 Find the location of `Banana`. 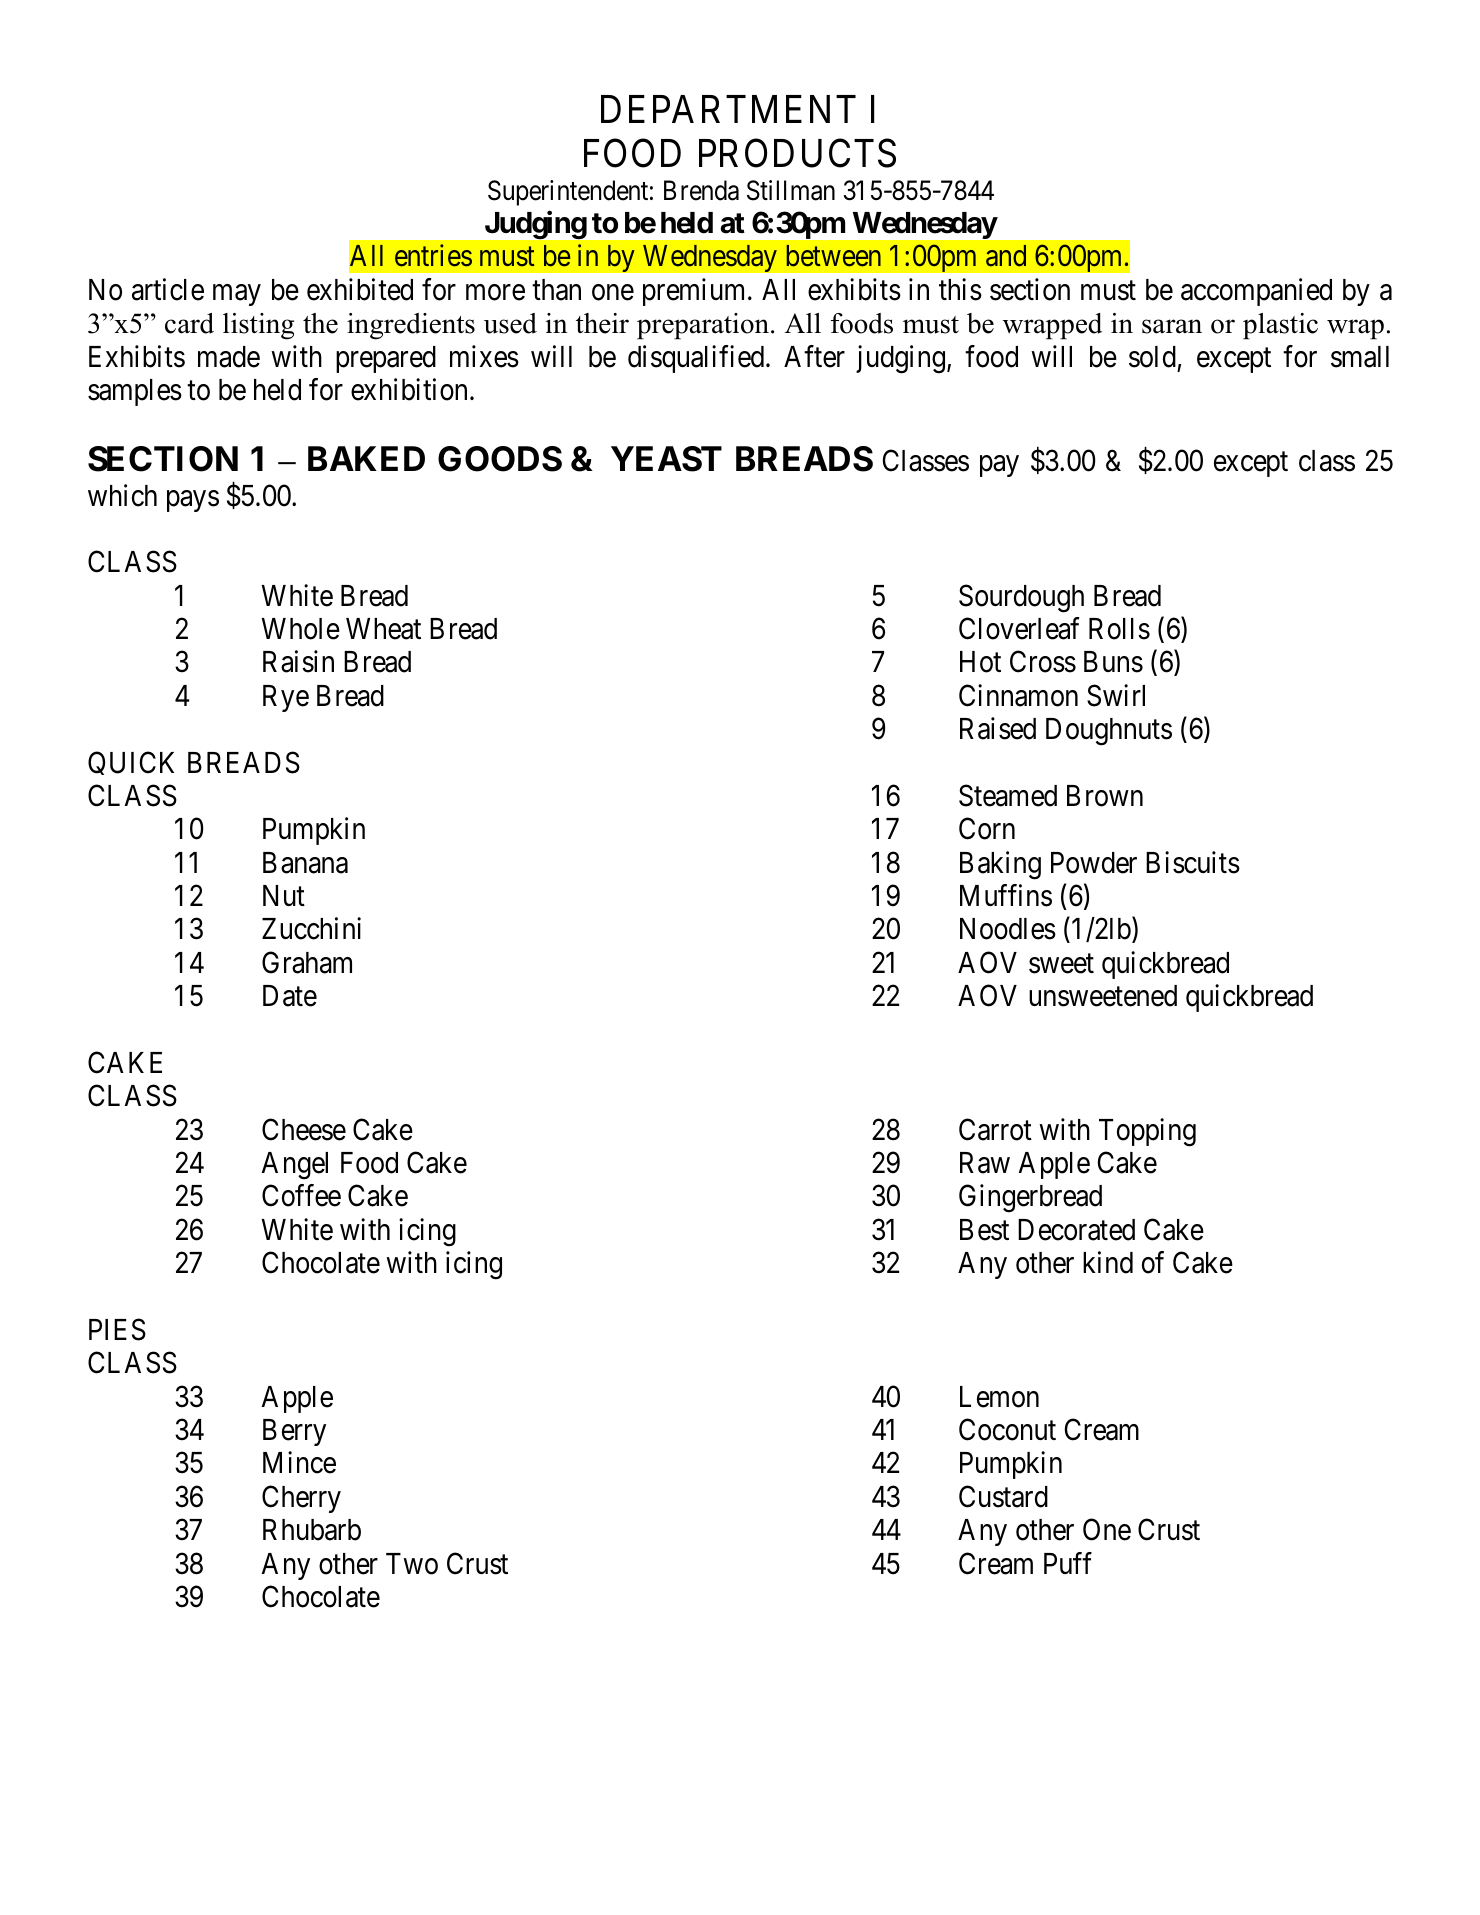

Banana is located at coordinates (305, 863).
